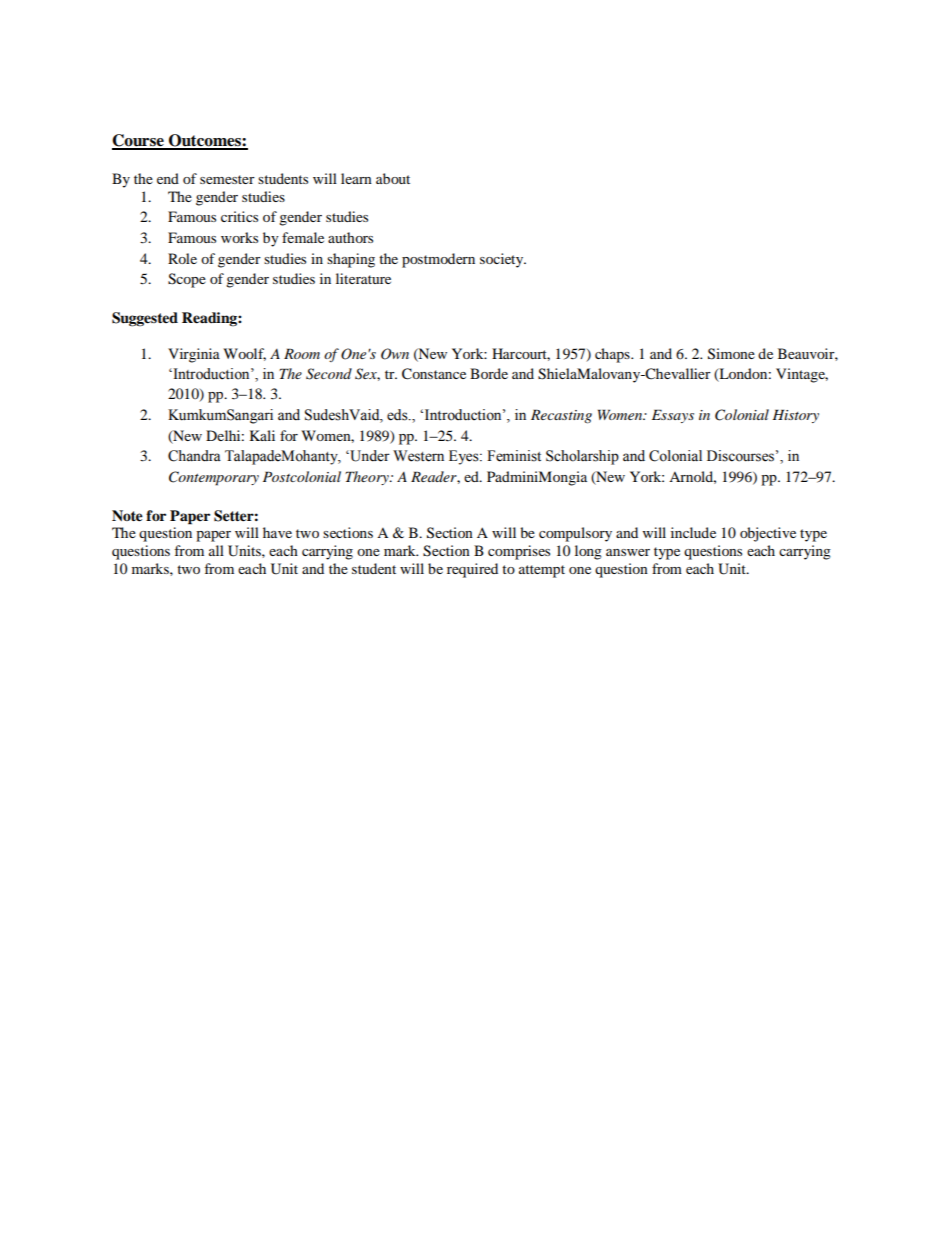 The image size is (952, 1233). What do you see at coordinates (418, 456) in the page?
I see `Western` at bounding box center [418, 456].
